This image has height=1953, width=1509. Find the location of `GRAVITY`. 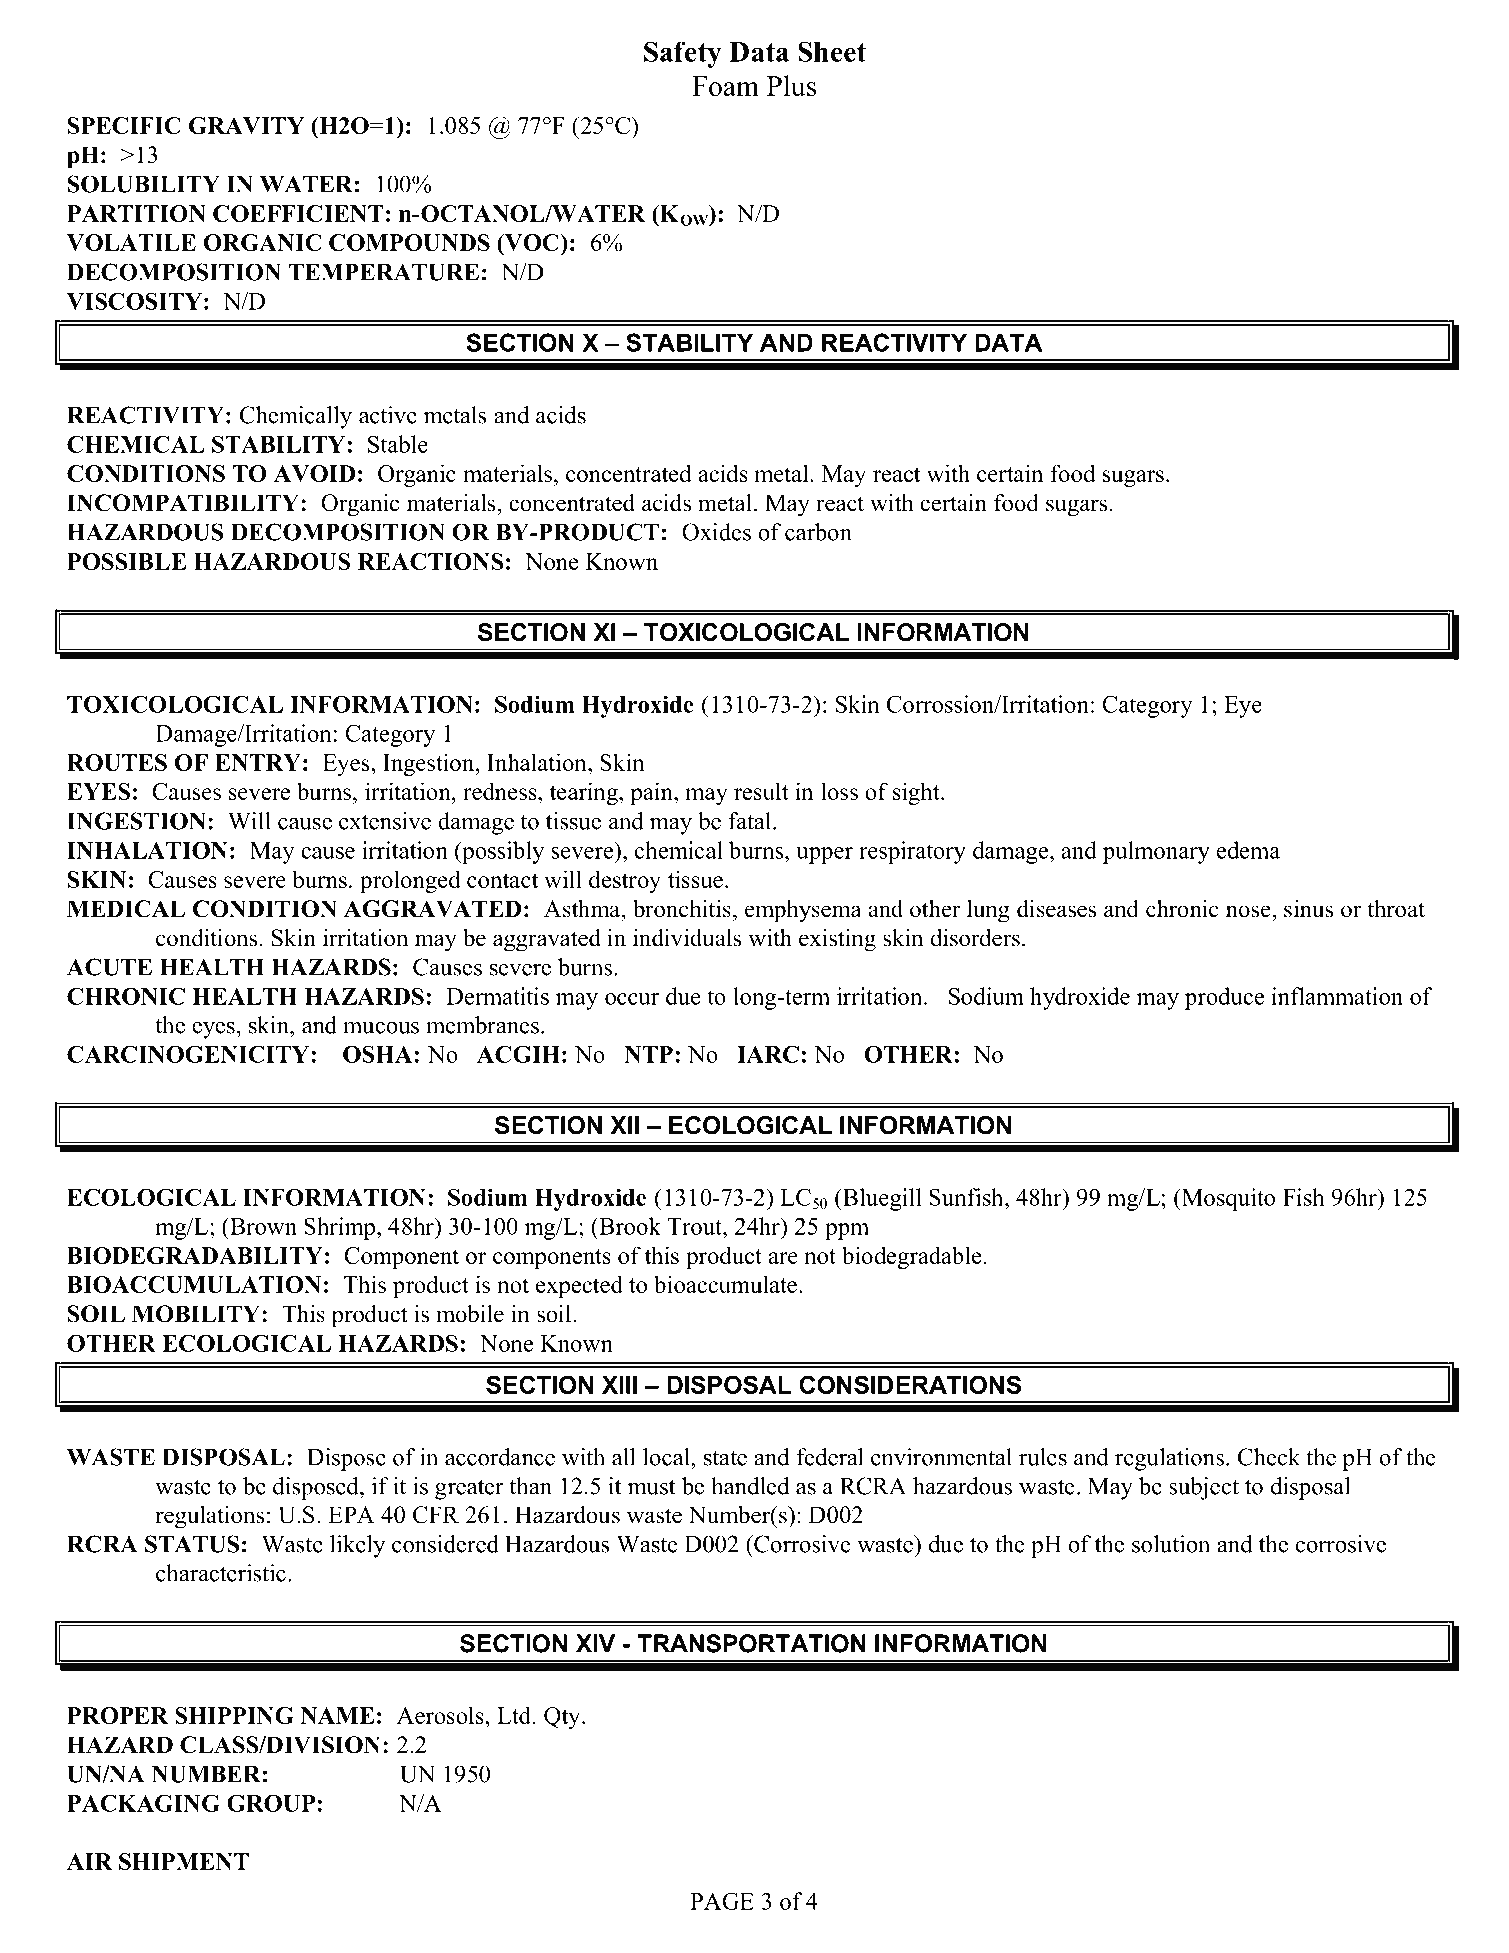

GRAVITY is located at coordinates (246, 125).
